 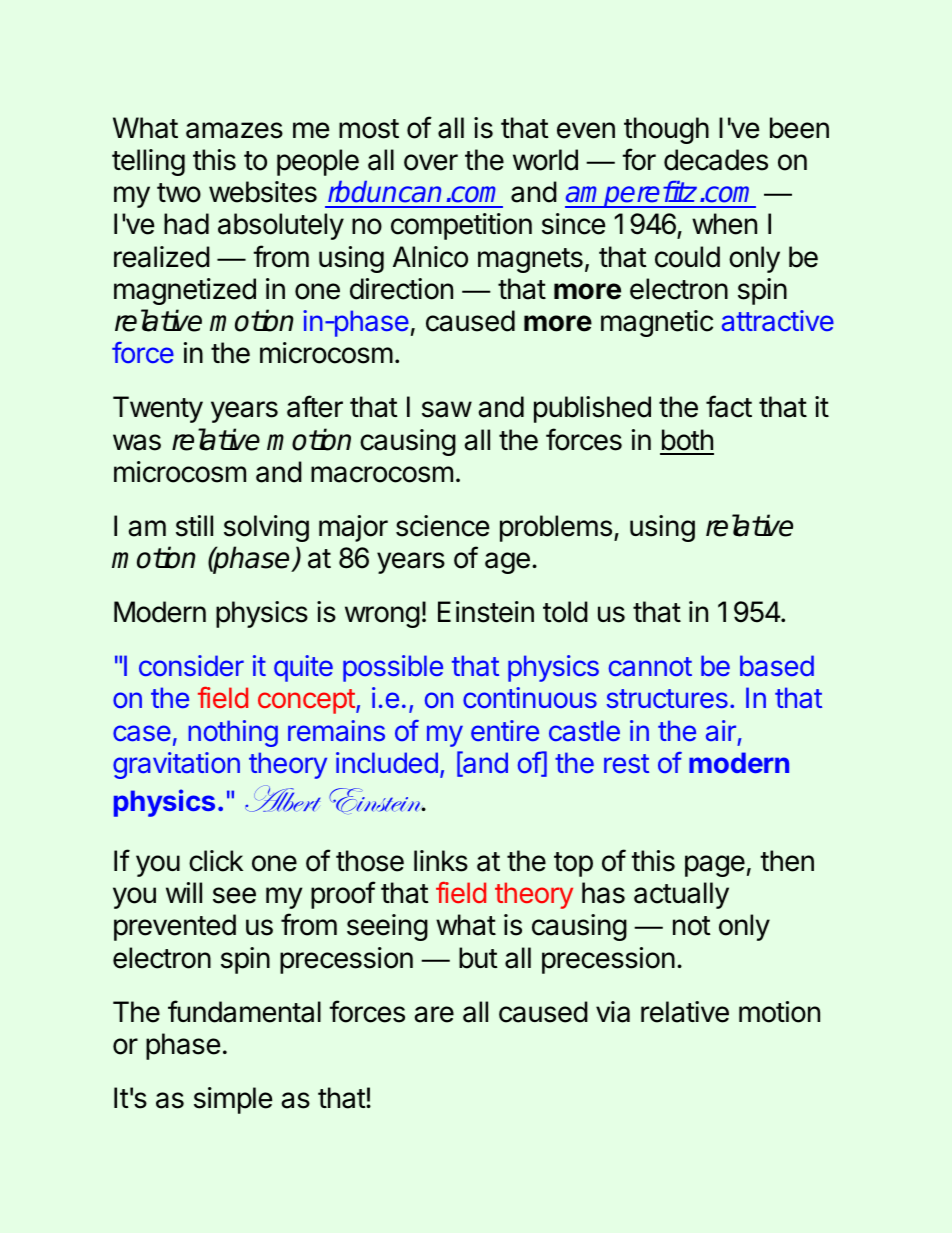 I want to click on links, so click(x=441, y=861).
